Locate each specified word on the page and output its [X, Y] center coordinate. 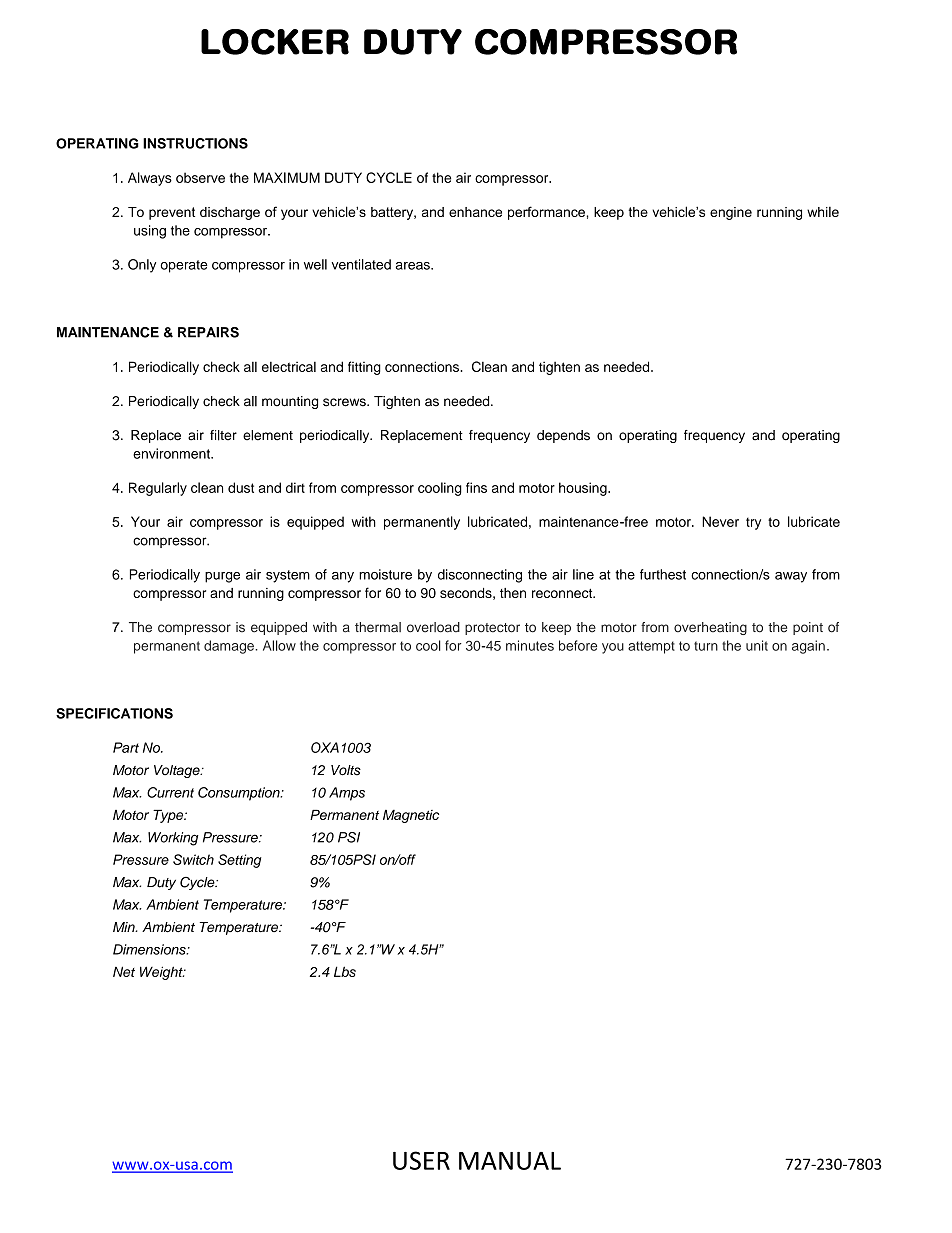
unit [757, 645]
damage [230, 647]
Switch [193, 859]
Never [720, 521]
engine [731, 213]
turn [706, 646]
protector [492, 629]
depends [563, 436]
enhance [475, 212]
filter [223, 435]
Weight [162, 973]
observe [200, 177]
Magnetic [411, 816]
